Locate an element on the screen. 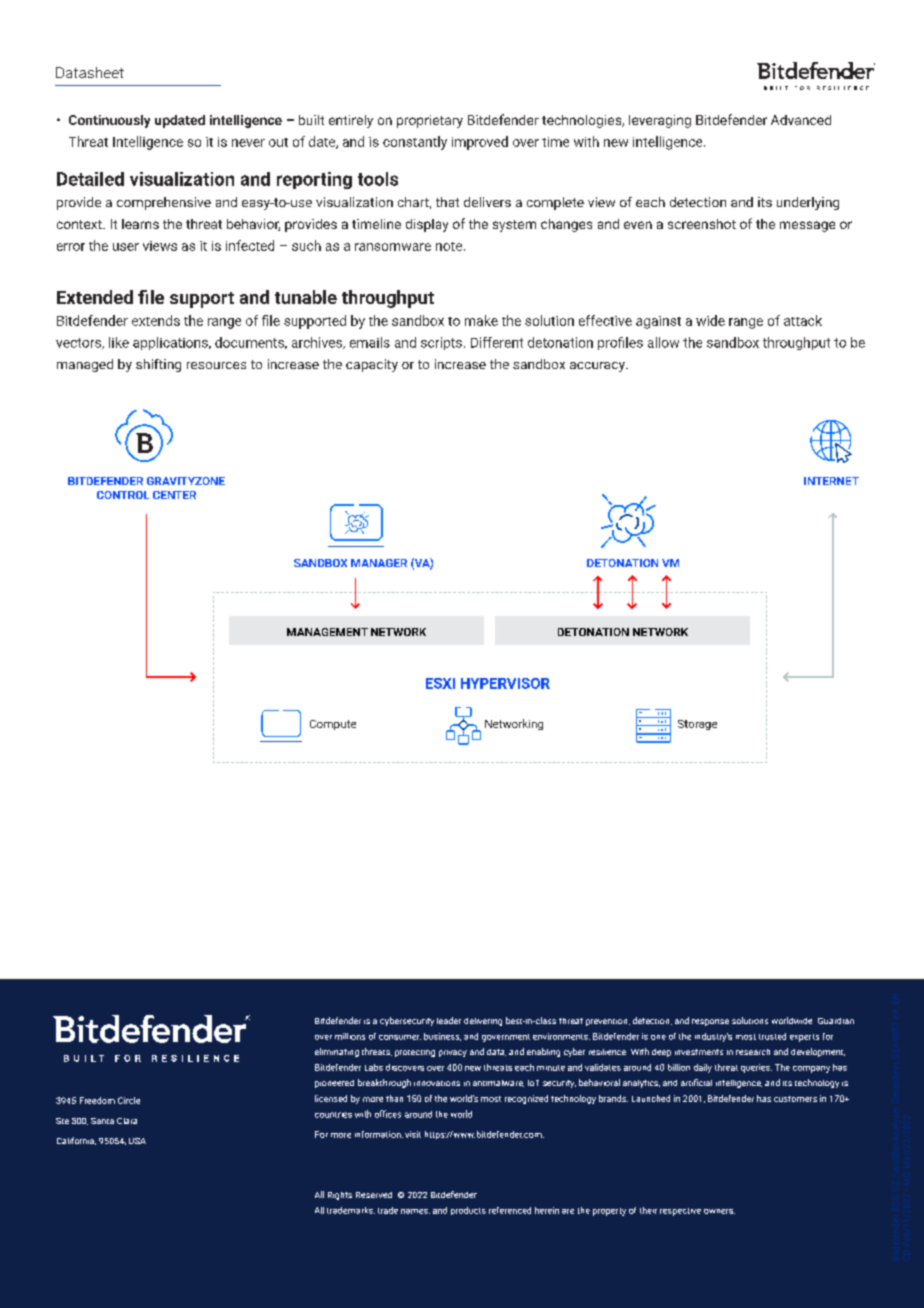  owners is located at coordinates (719, 1211).
